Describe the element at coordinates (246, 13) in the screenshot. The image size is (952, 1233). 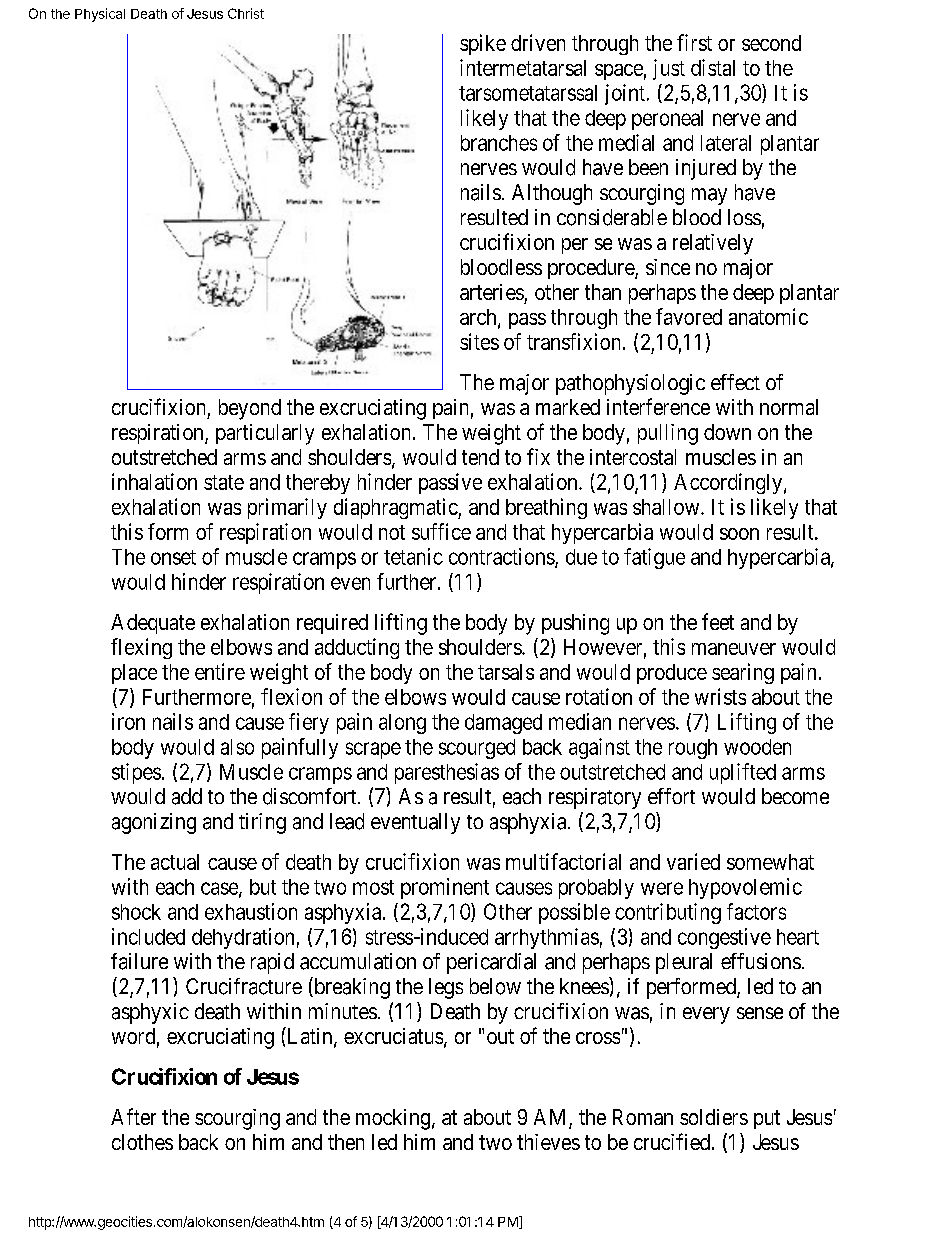
I see `Christ` at that location.
